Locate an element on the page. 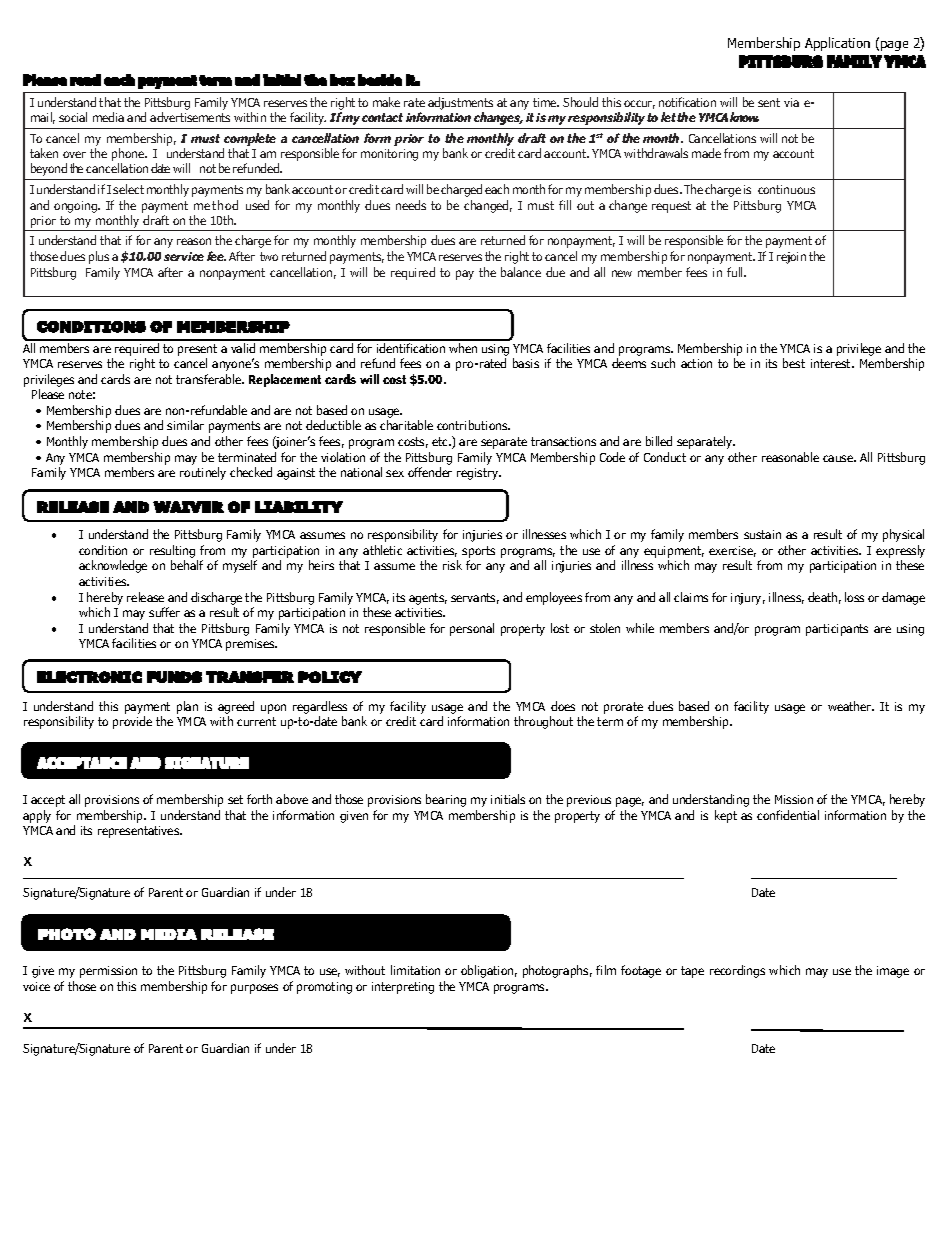 Image resolution: width=952 pixels, height=1233 pixels. via is located at coordinates (791, 102).
